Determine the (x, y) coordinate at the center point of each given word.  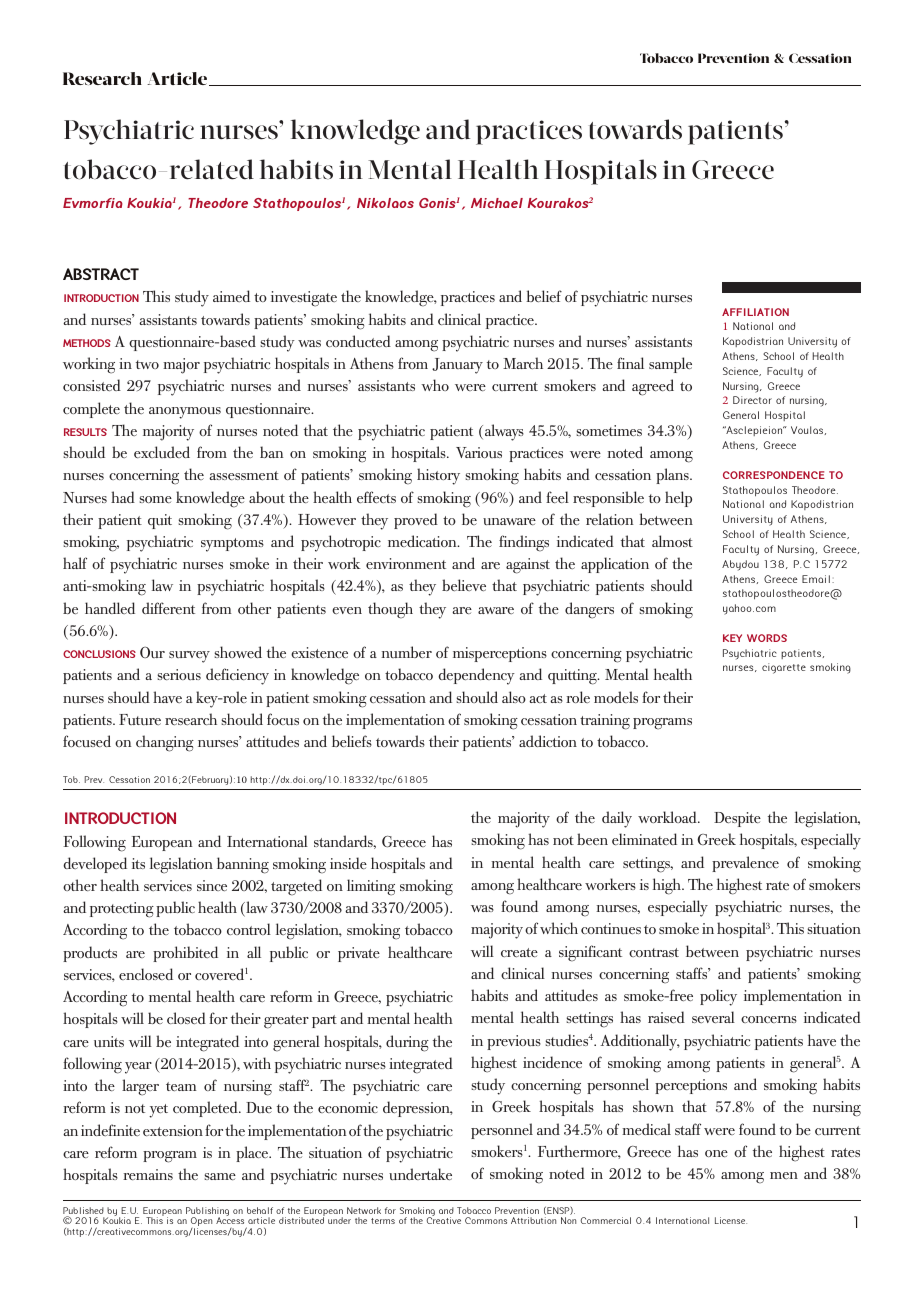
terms (383, 1221)
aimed (231, 296)
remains (148, 1174)
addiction (548, 741)
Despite (737, 819)
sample (670, 365)
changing (165, 743)
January (457, 366)
